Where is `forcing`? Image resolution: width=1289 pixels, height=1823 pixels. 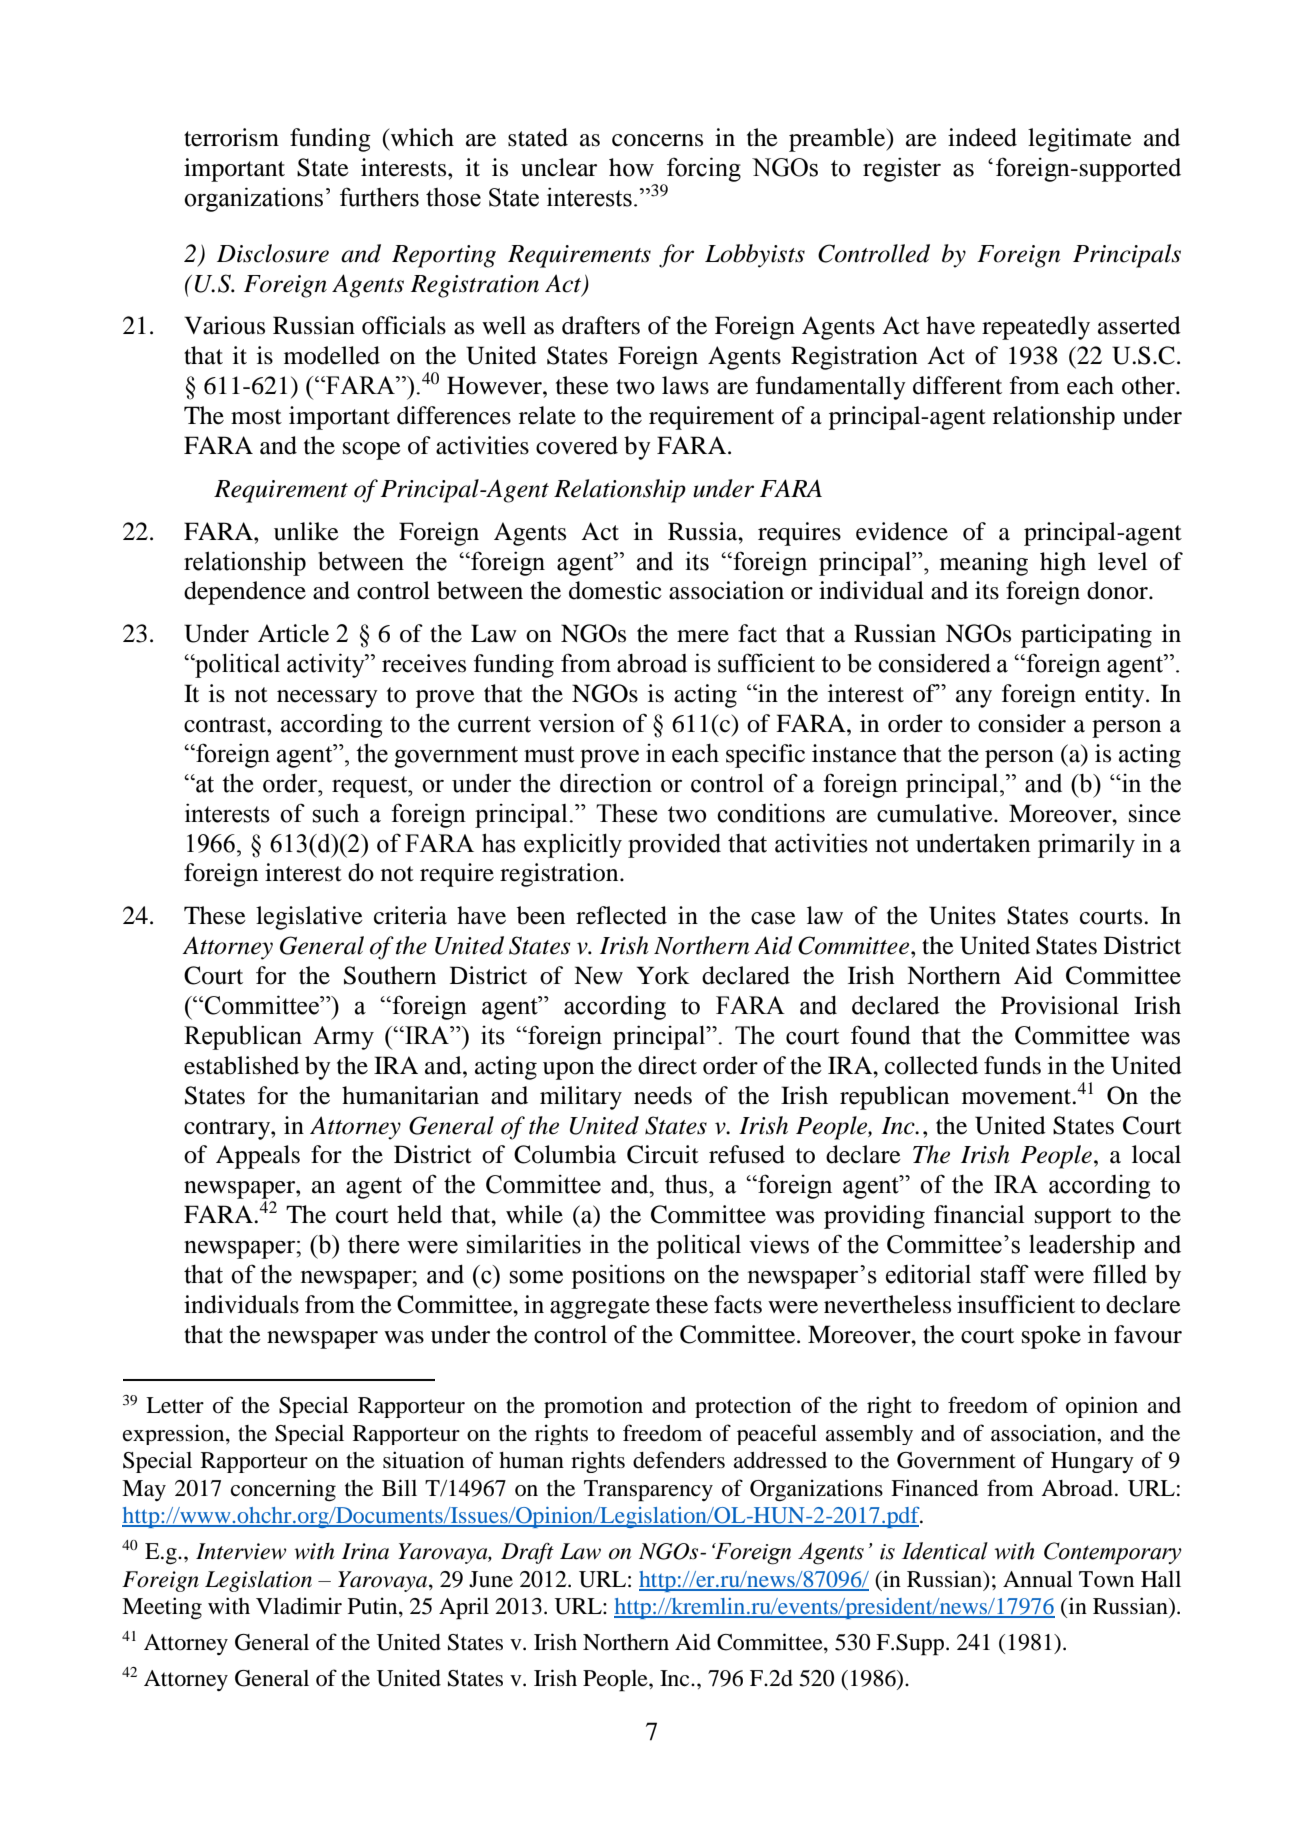
forcing is located at coordinates (704, 169).
